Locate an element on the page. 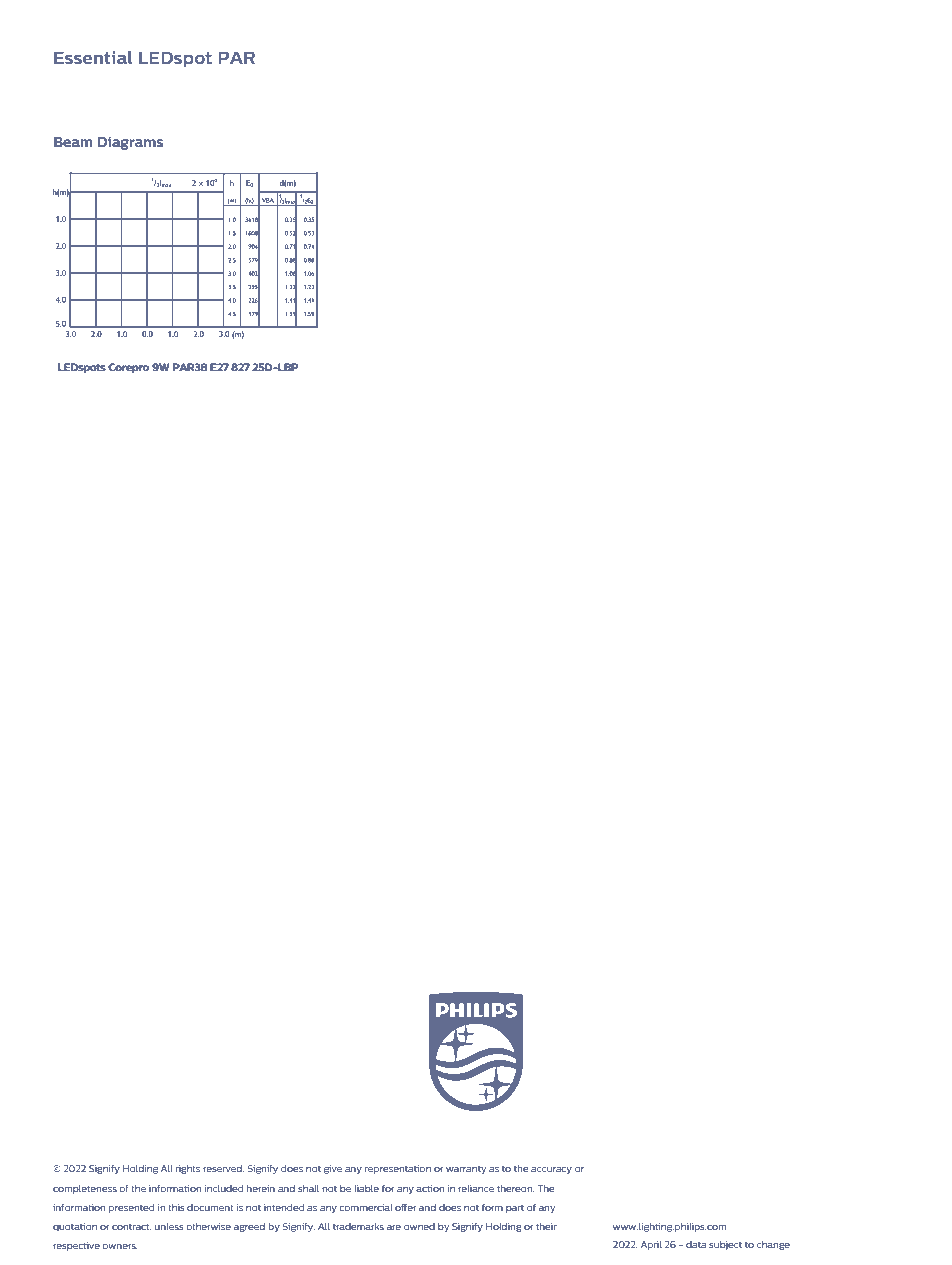 The image size is (952, 1265). Essential is located at coordinates (93, 57).
